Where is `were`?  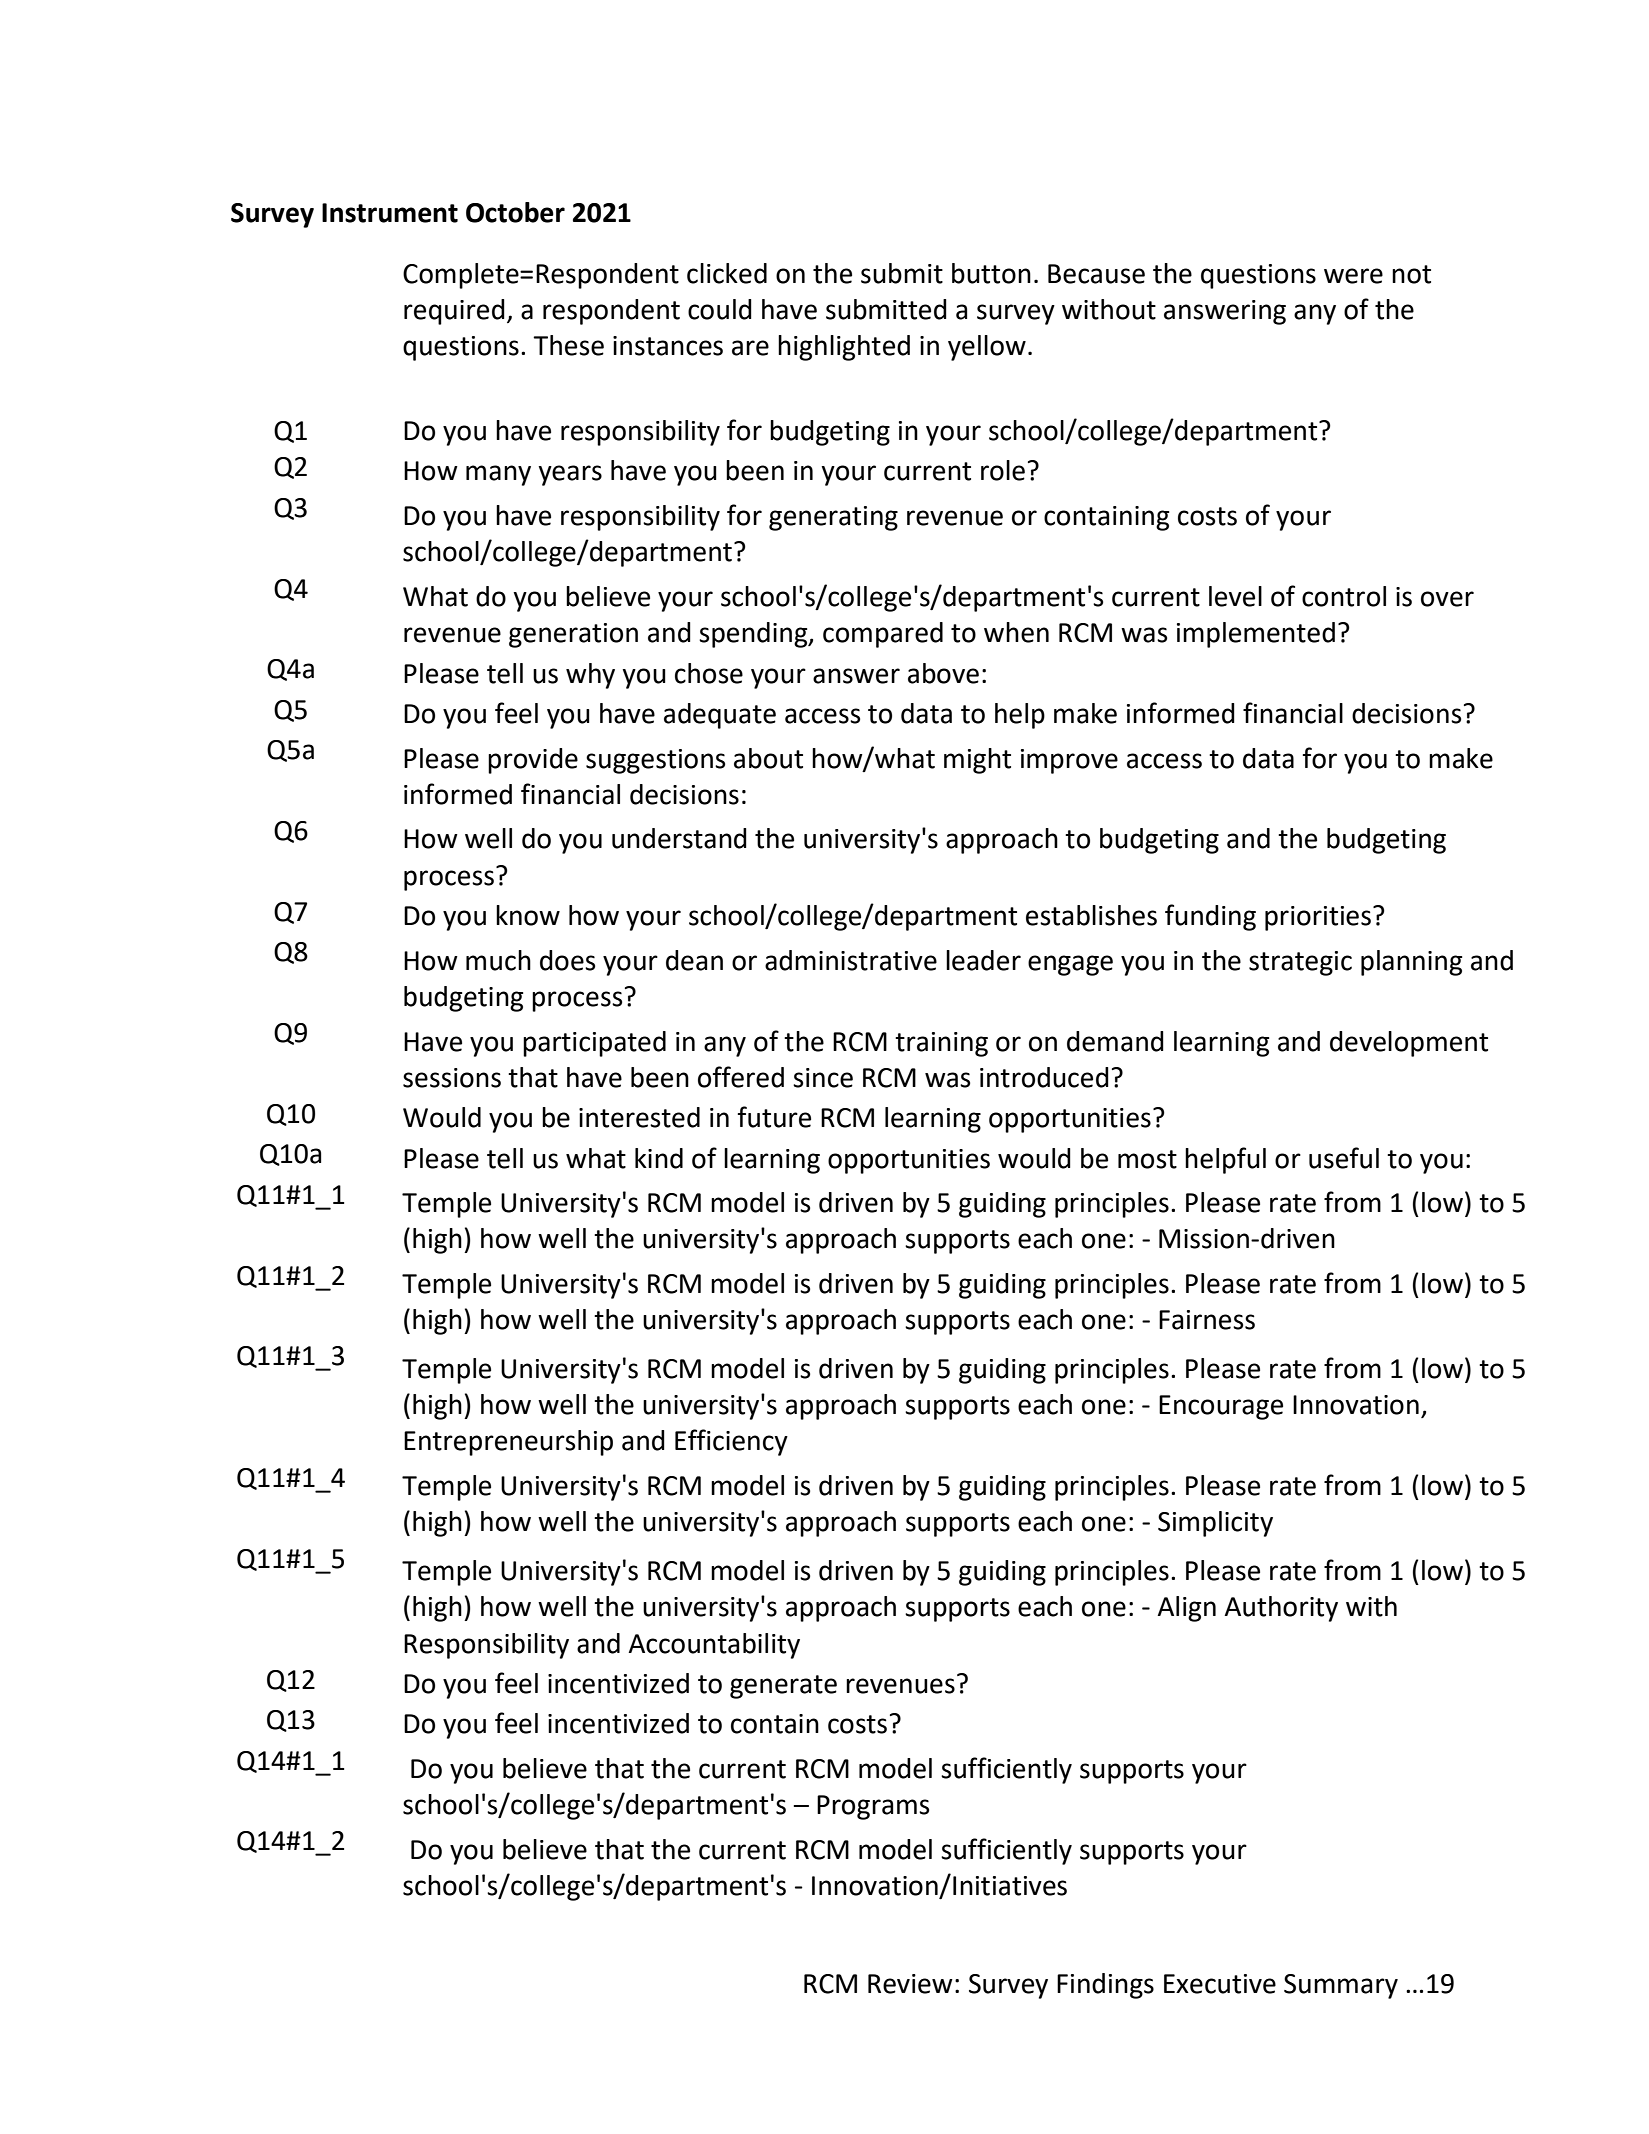 were is located at coordinates (1353, 276).
